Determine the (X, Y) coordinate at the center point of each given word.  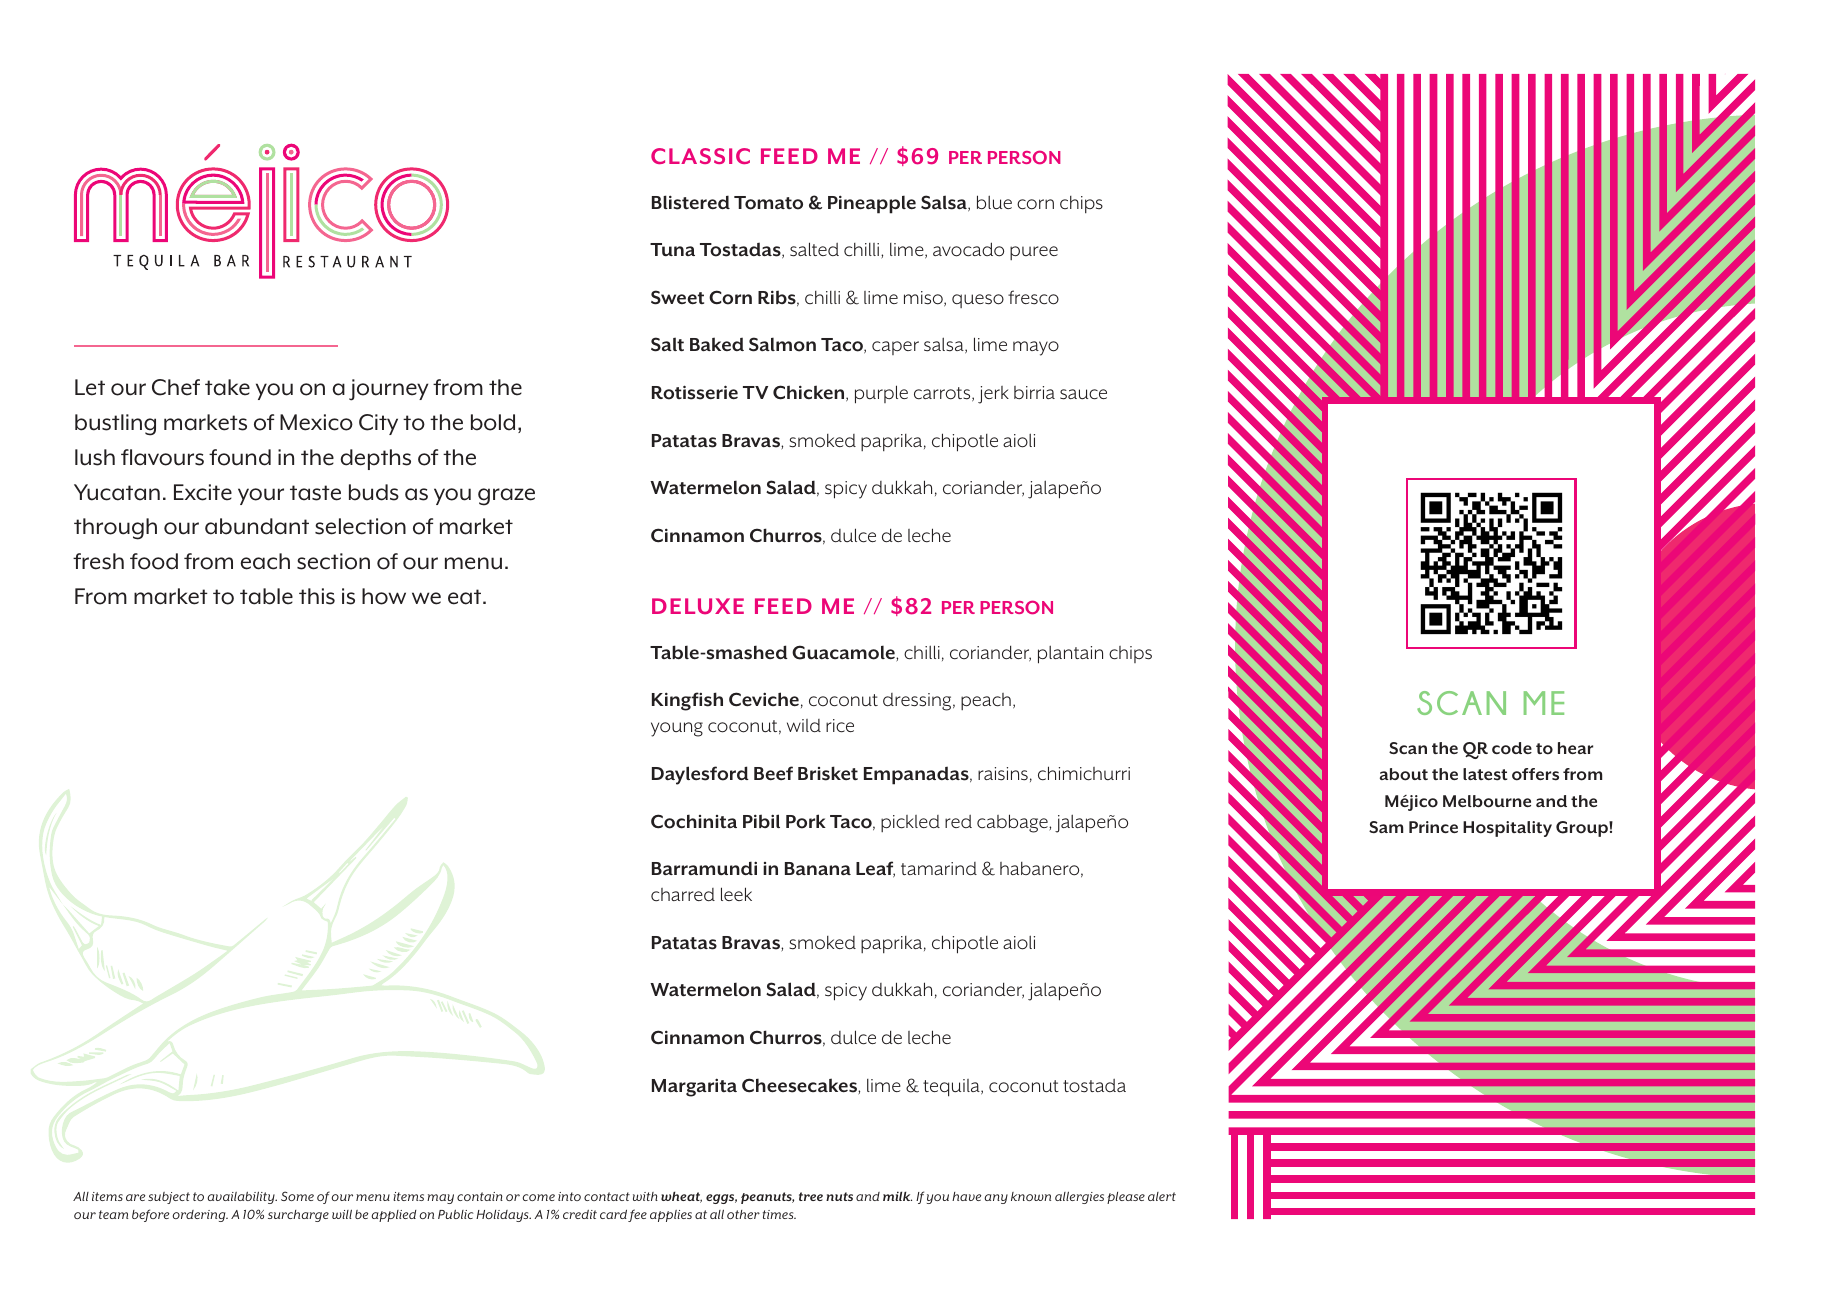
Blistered (691, 202)
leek (736, 894)
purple (881, 394)
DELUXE (698, 606)
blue (994, 202)
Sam (1386, 827)
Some (297, 1196)
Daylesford (700, 775)
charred (683, 894)
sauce (1083, 394)
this (317, 596)
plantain (1070, 654)
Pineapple (872, 204)
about (1404, 774)
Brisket (828, 773)
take (227, 387)
